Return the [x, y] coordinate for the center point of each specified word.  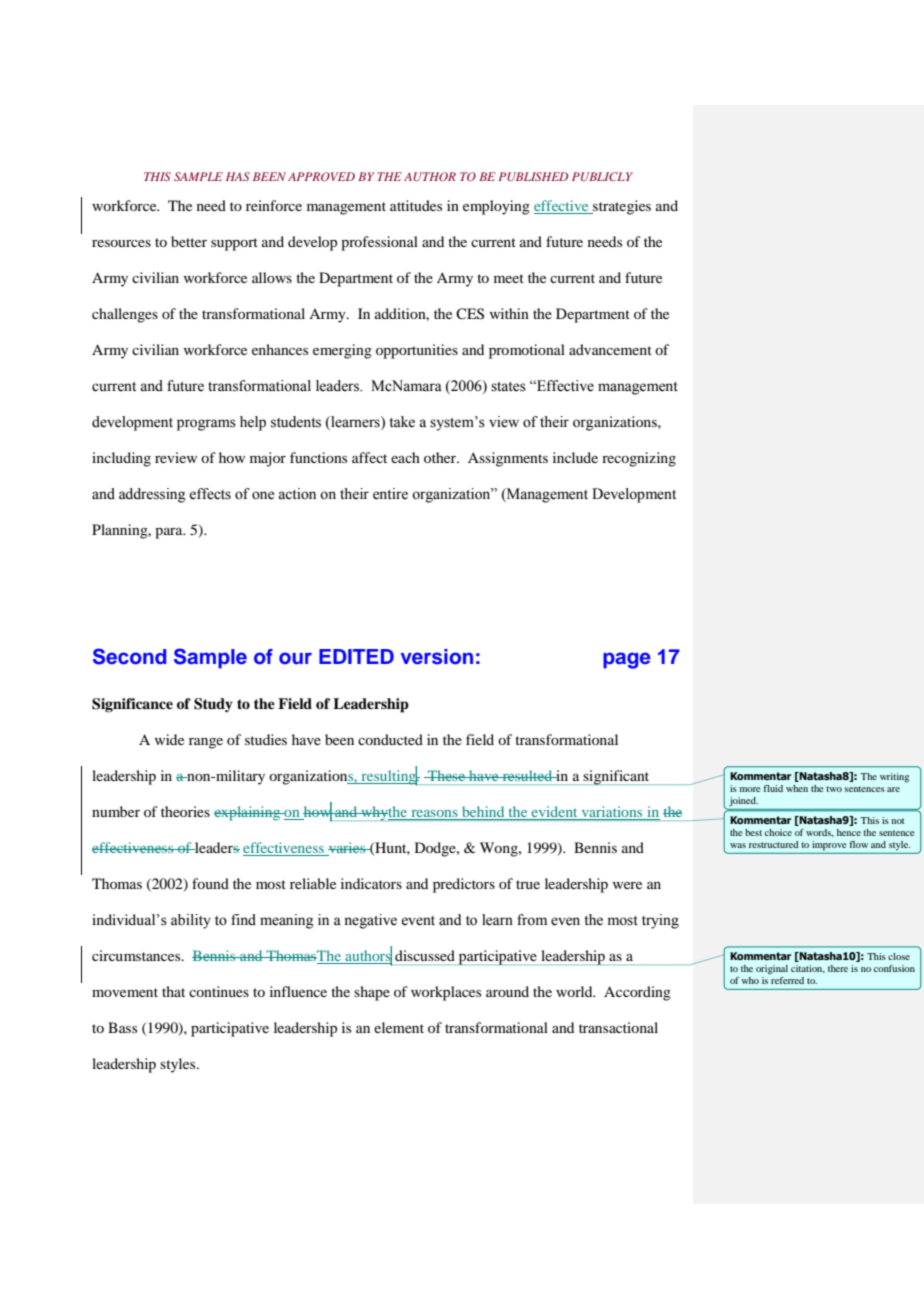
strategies [621, 207]
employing [496, 207]
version [437, 657]
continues [219, 991]
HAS [238, 176]
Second [129, 656]
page [627, 660]
